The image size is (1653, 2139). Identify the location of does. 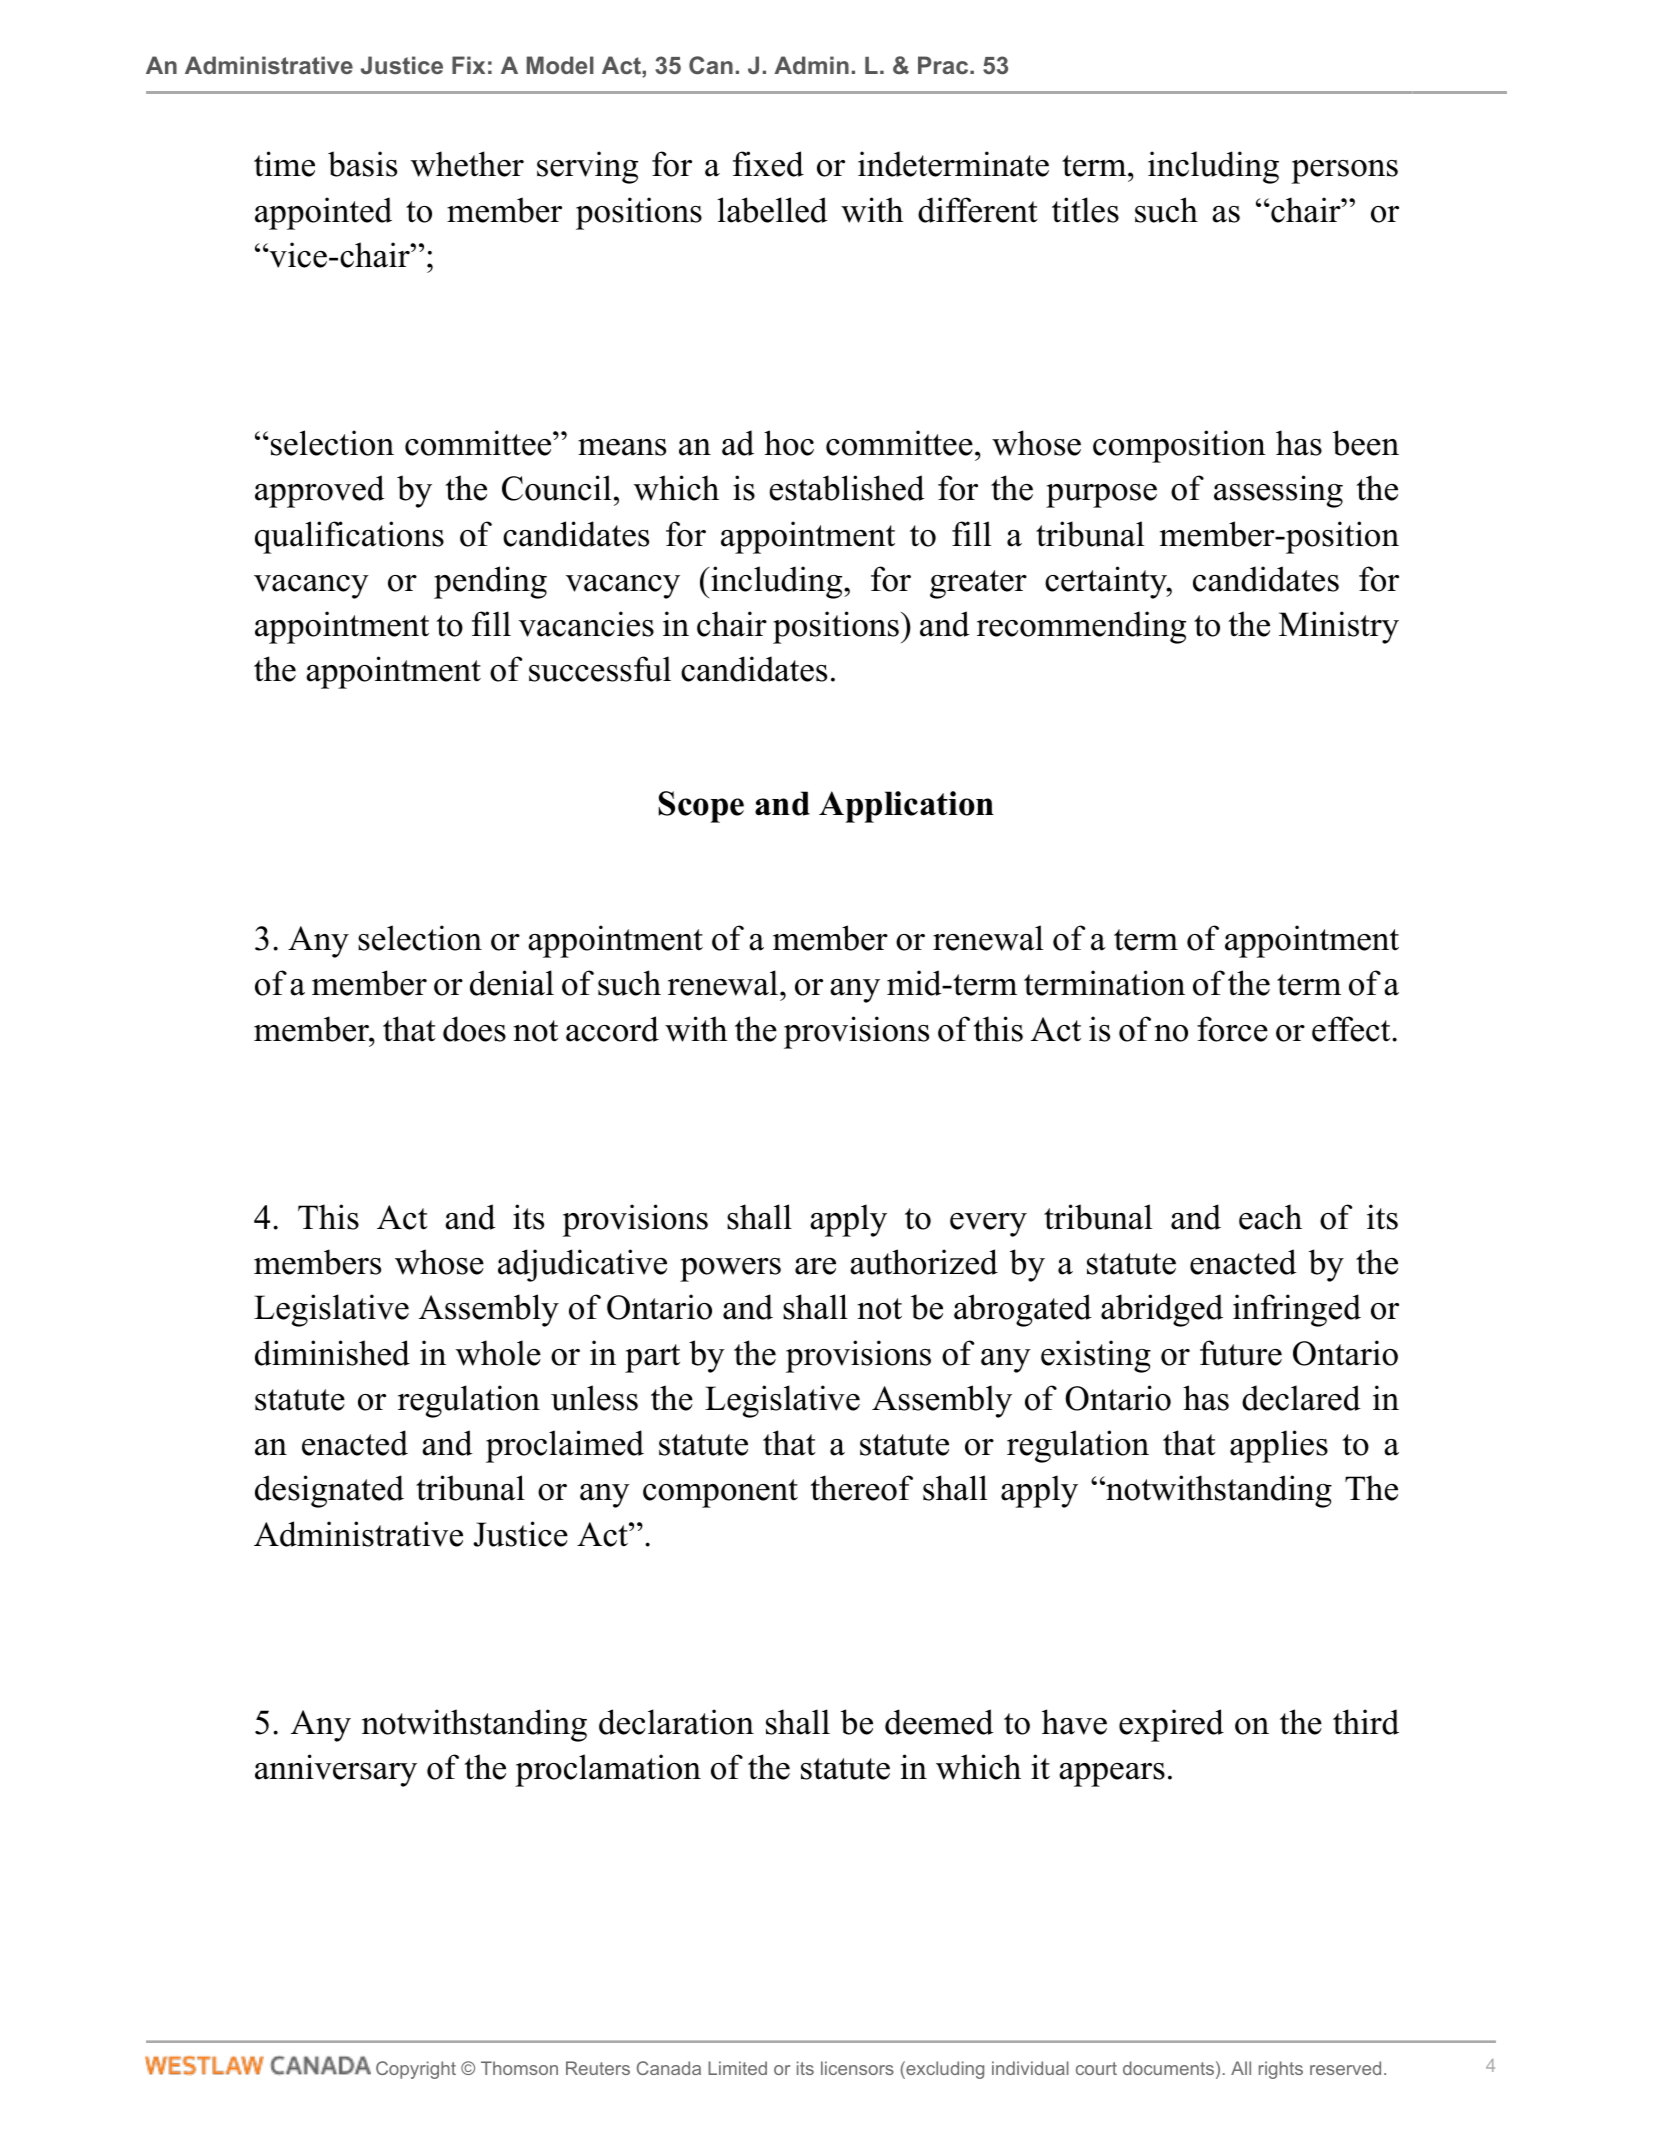
(474, 1029).
